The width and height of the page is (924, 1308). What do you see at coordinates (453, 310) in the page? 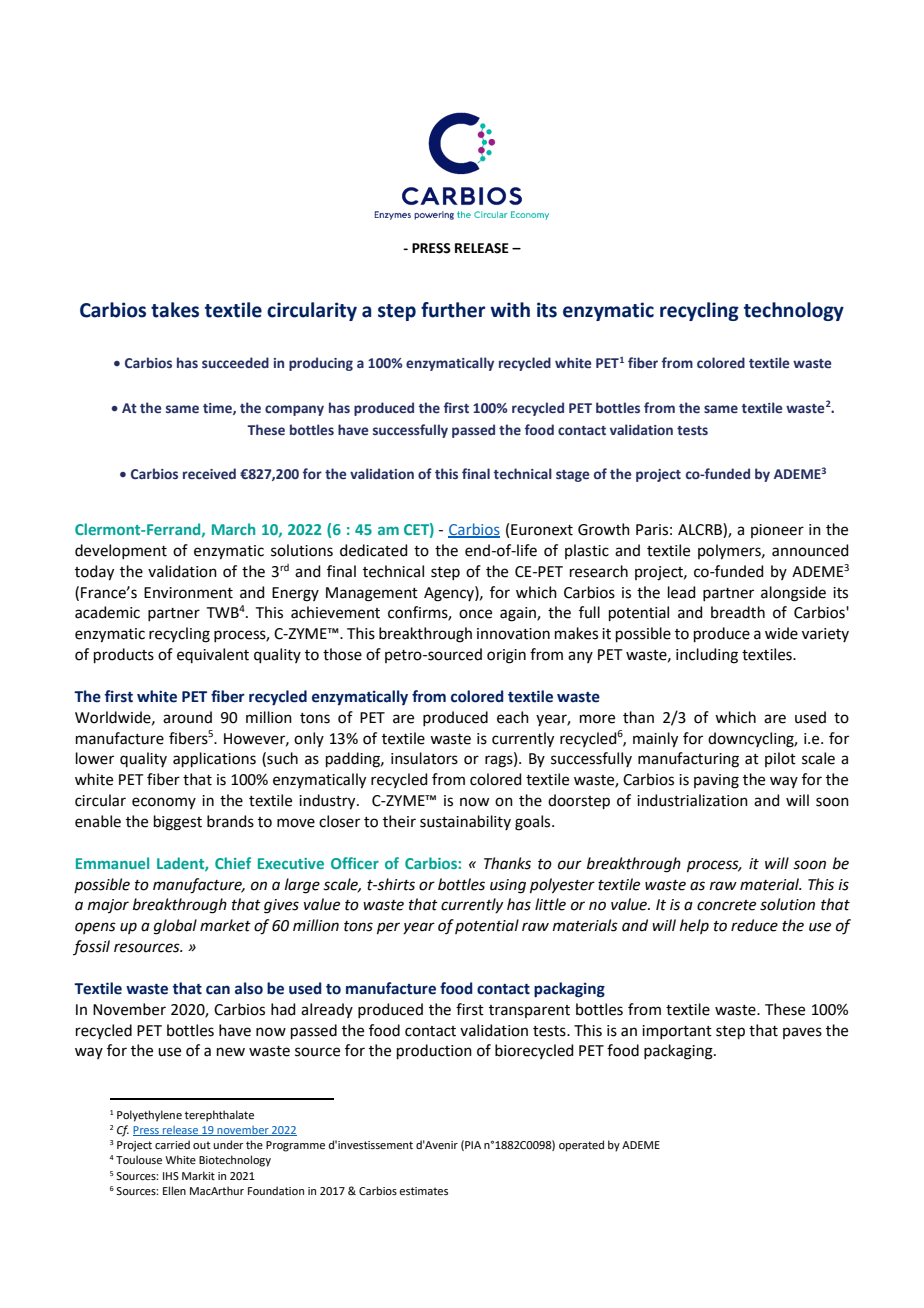
I see `further` at bounding box center [453, 310].
